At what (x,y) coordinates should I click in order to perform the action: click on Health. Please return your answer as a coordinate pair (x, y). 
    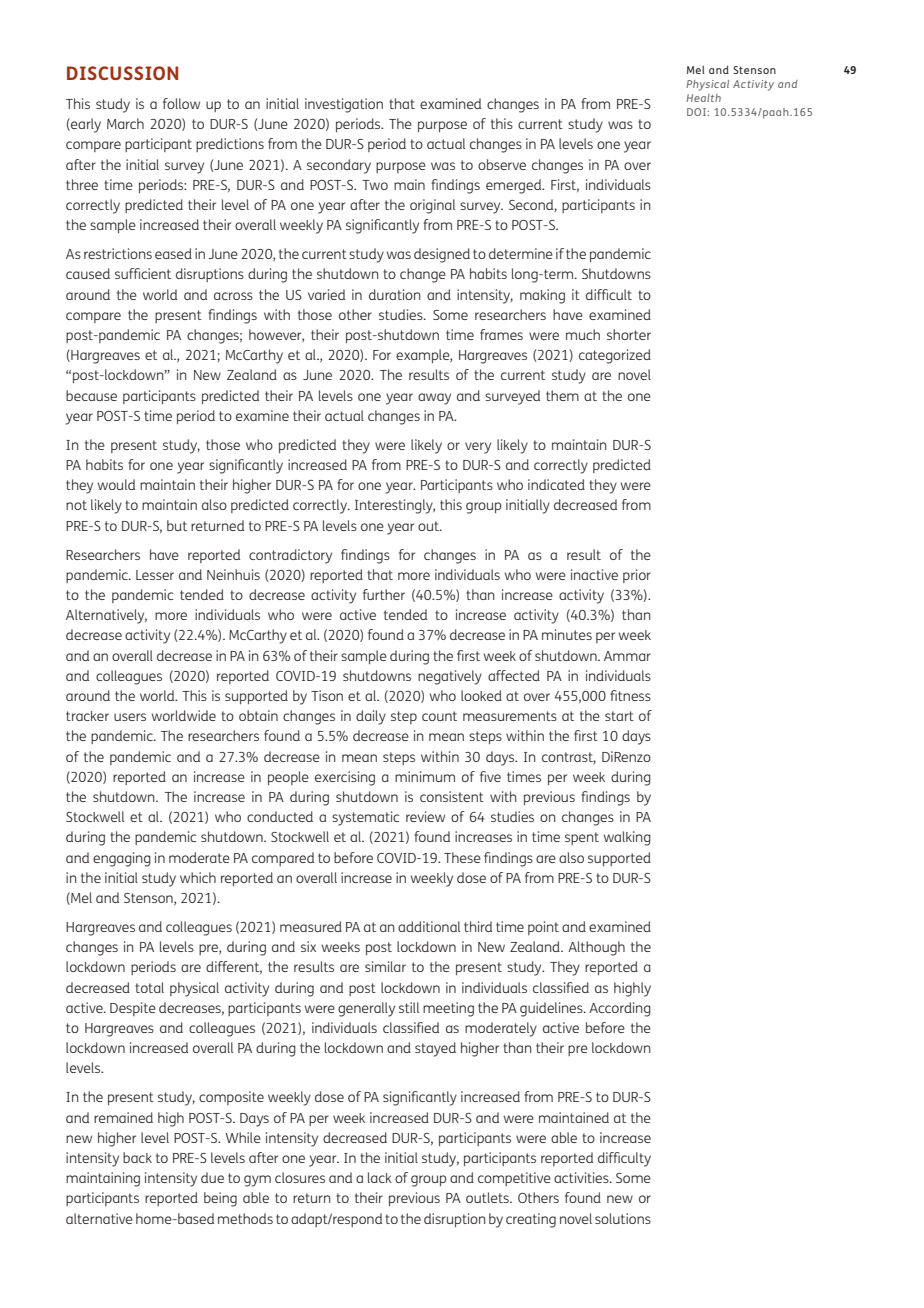
    Looking at the image, I should click on (703, 98).
